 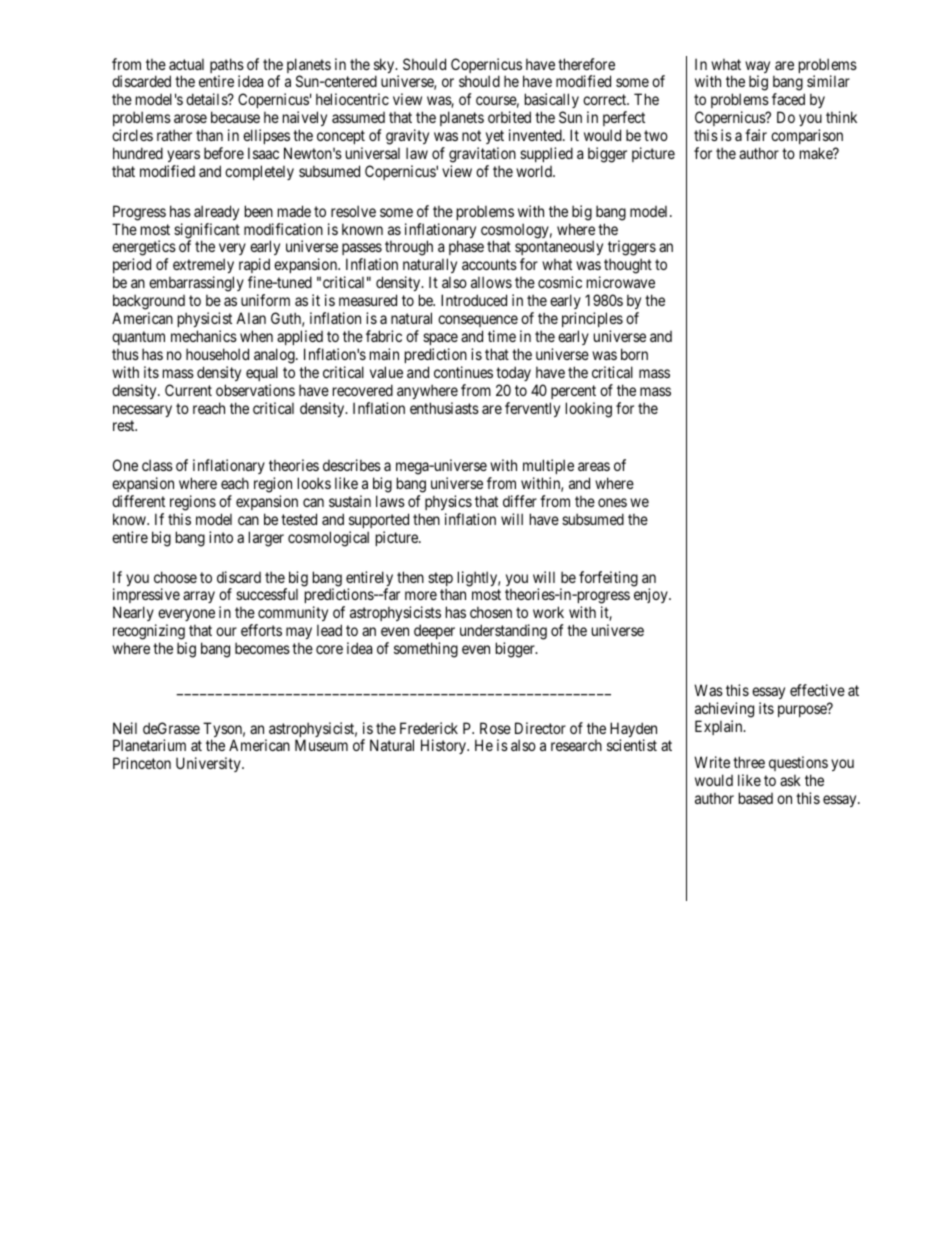 What do you see at coordinates (227, 67) in the screenshot?
I see `paths` at bounding box center [227, 67].
